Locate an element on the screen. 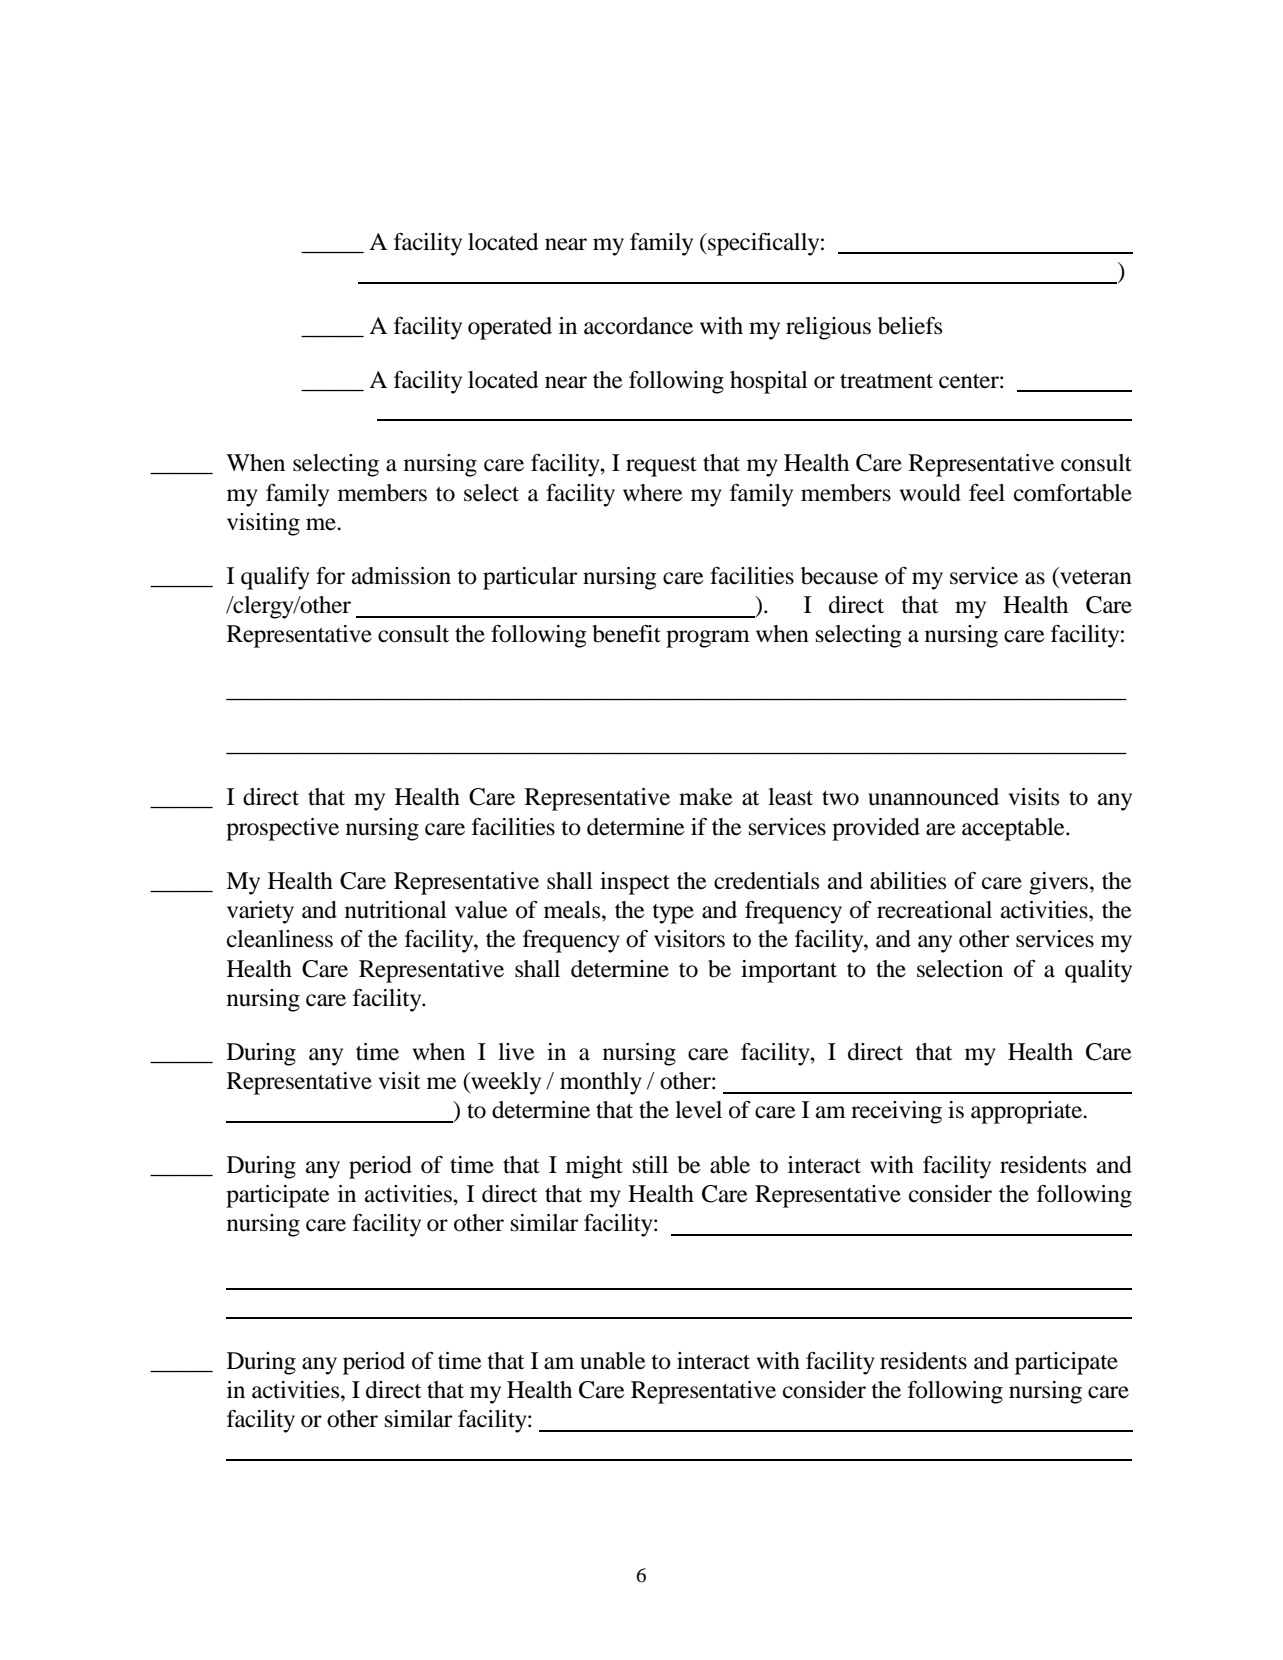  beliefs is located at coordinates (910, 326).
